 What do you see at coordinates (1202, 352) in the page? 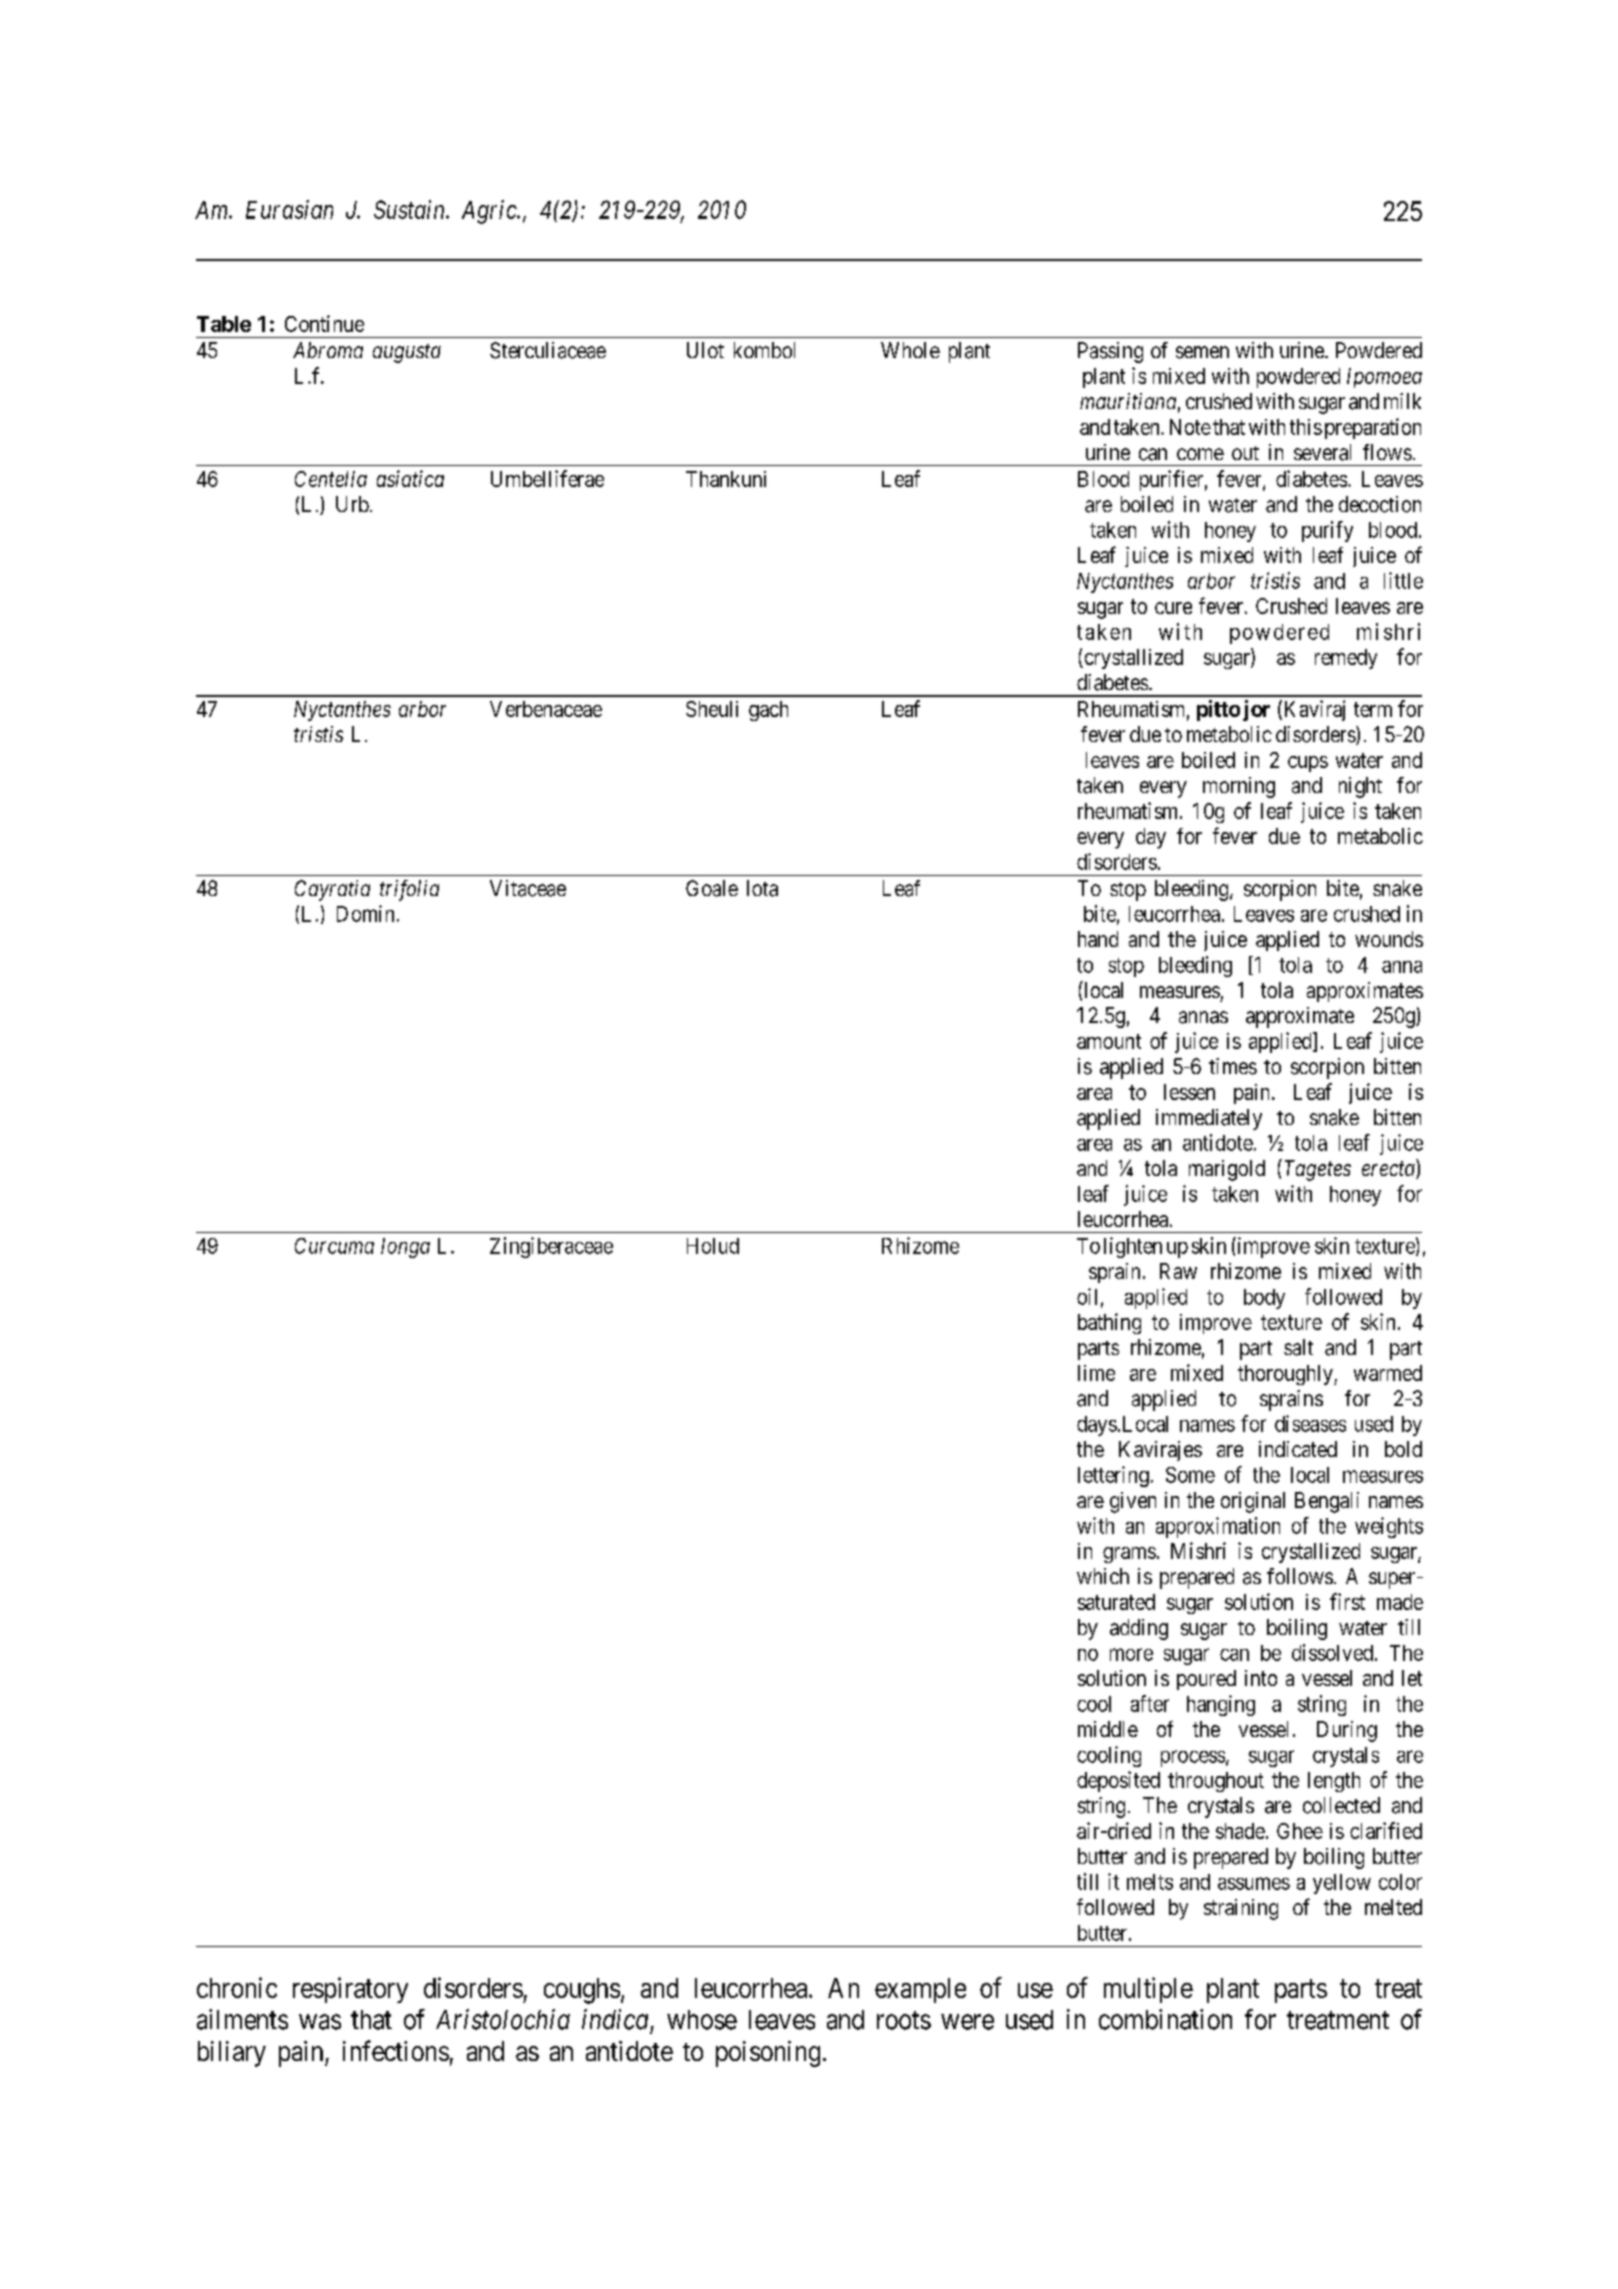
I see `semen` at bounding box center [1202, 352].
